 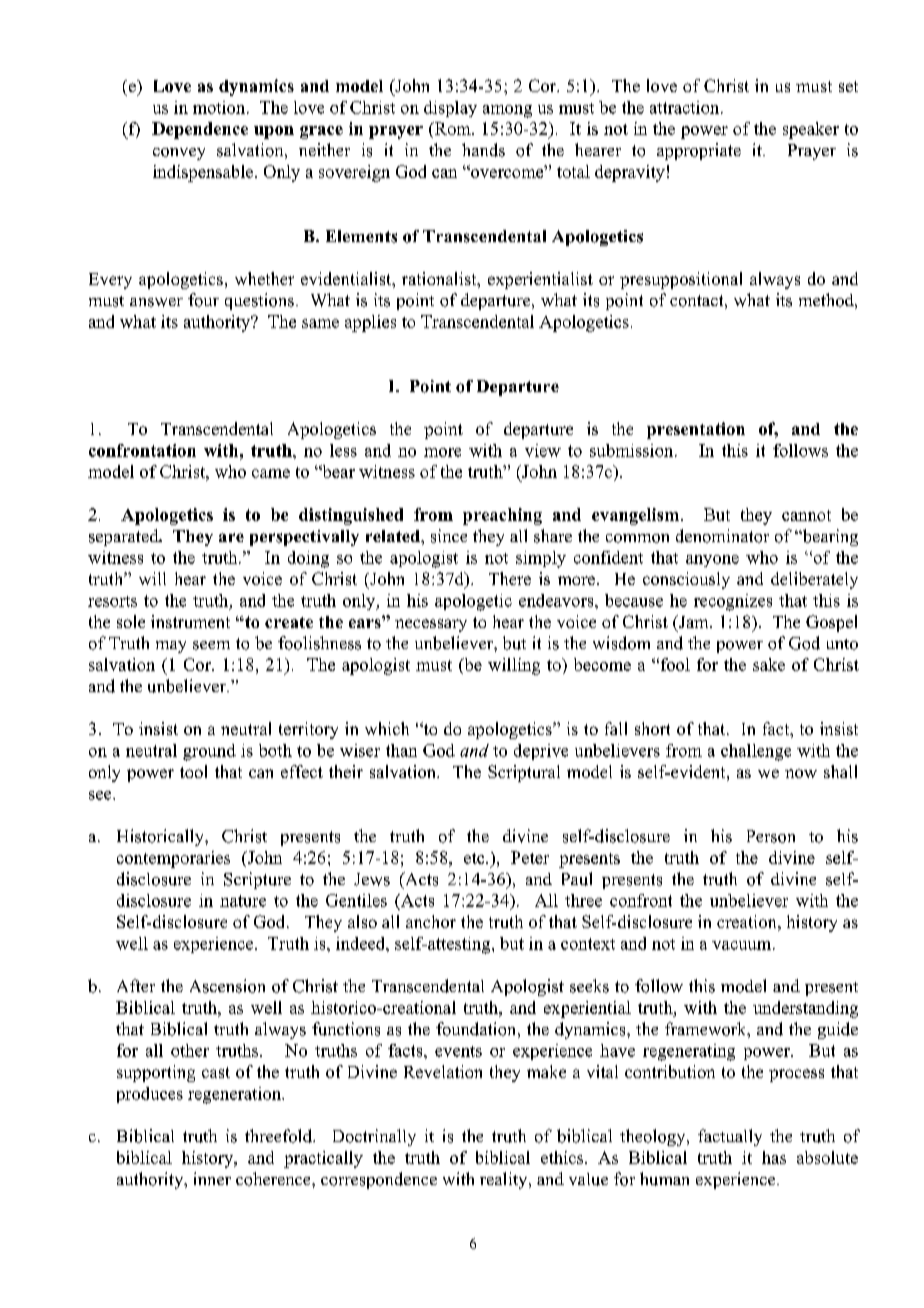 What do you see at coordinates (212, 1178) in the page?
I see `inner` at bounding box center [212, 1178].
